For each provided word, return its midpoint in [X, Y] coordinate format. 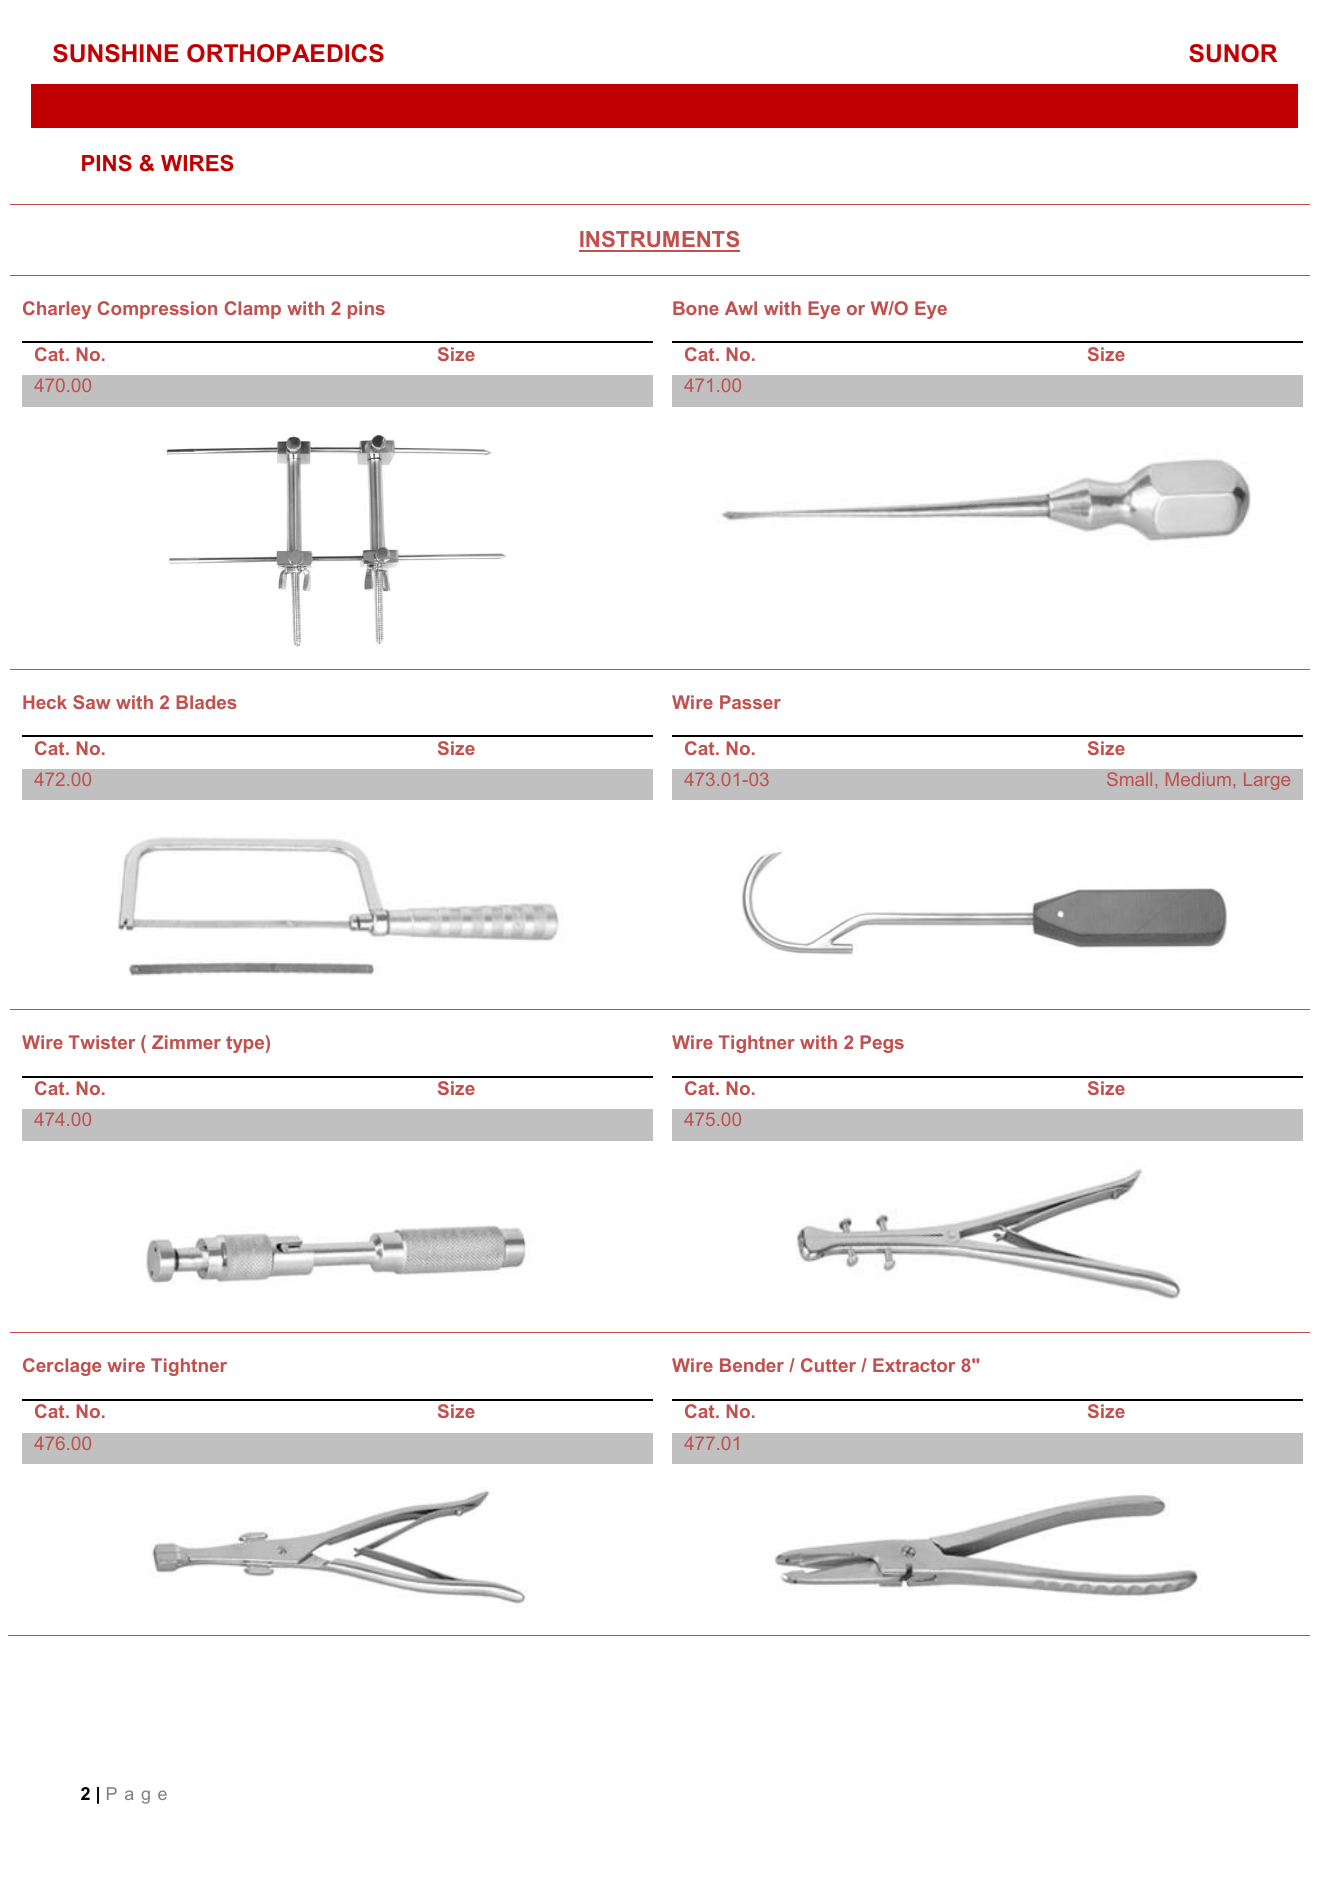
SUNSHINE [116, 53]
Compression [157, 310]
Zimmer [186, 1042]
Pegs [882, 1044]
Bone [696, 308]
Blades [206, 702]
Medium [1198, 779]
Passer [750, 702]
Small [1129, 779]
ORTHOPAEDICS [285, 53]
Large [1267, 781]
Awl [741, 308]
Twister [102, 1042]
